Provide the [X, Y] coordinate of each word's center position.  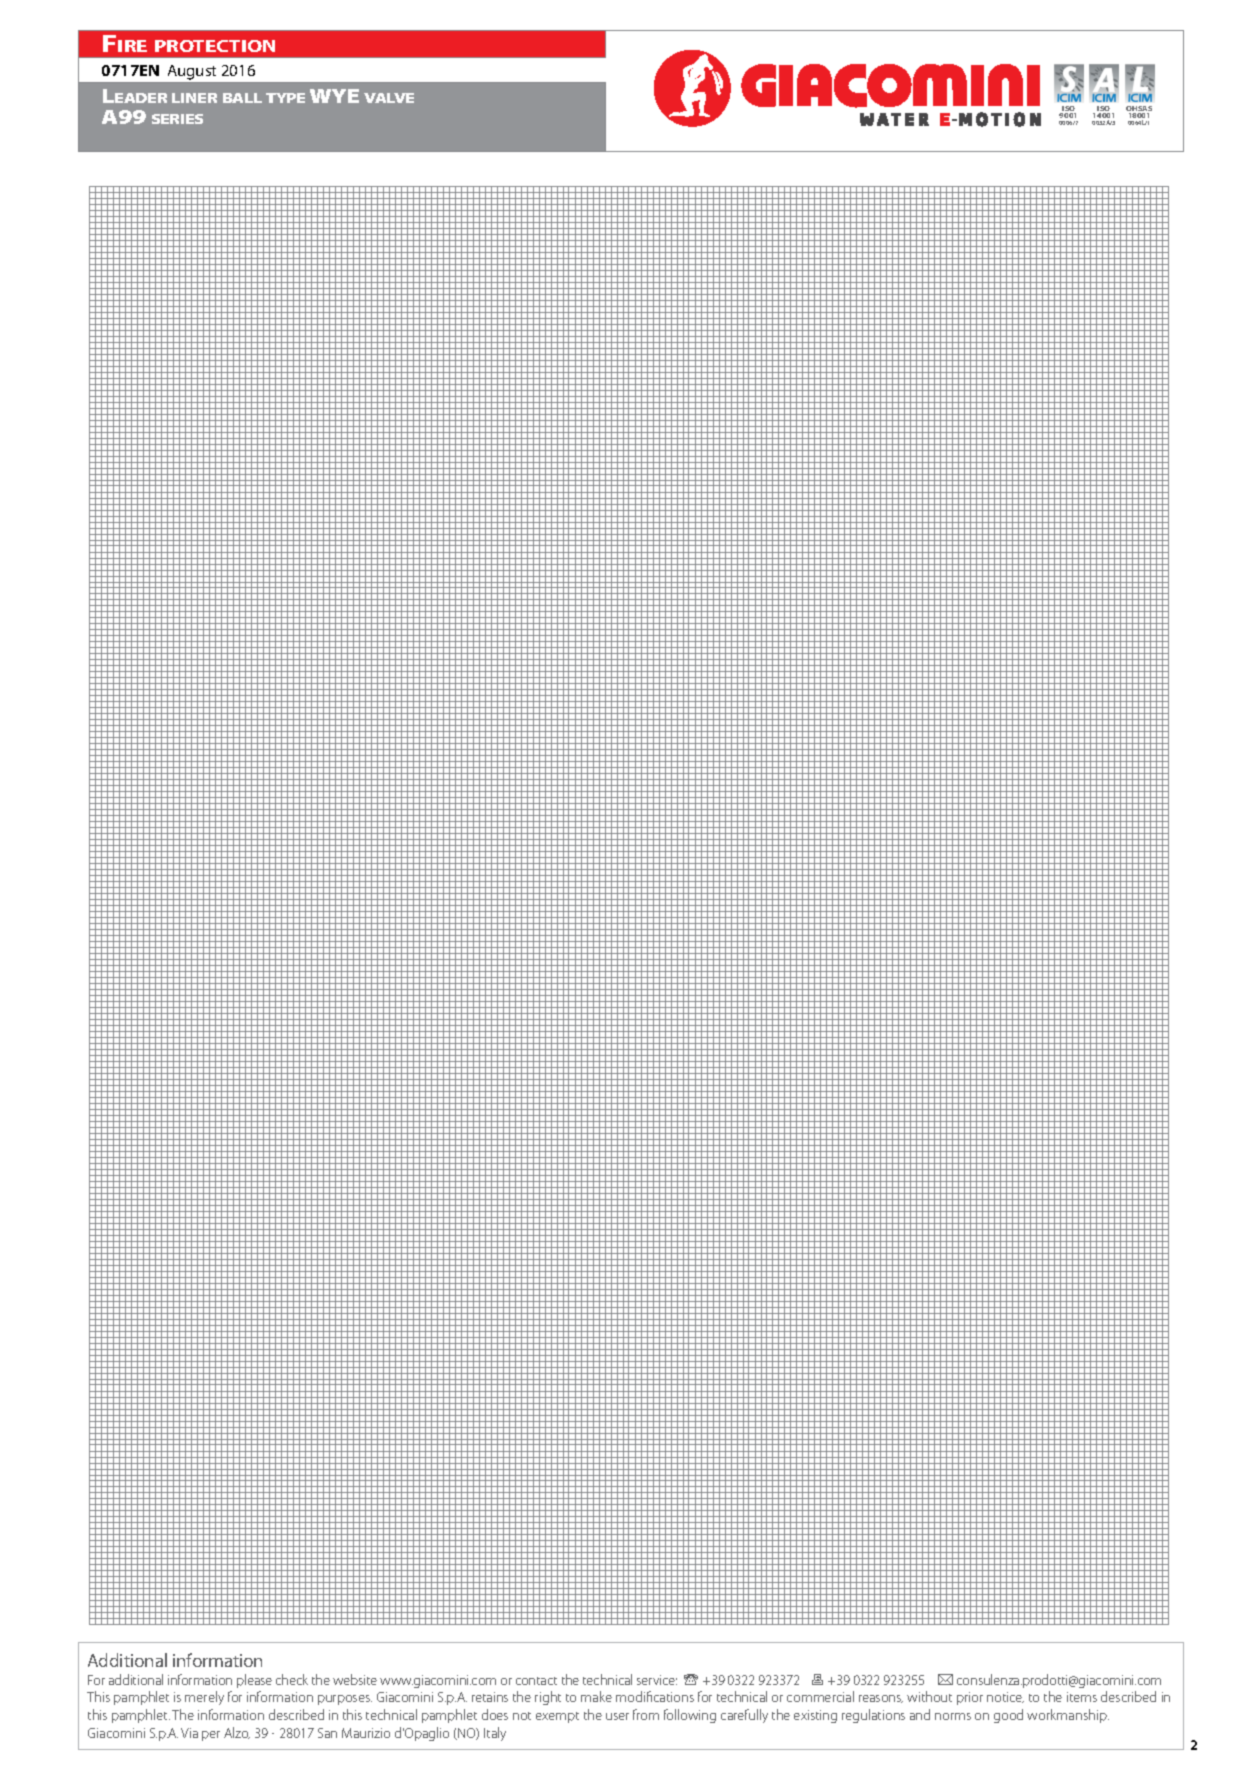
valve [389, 98]
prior [970, 1698]
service [657, 1680]
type [285, 98]
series [177, 119]
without [929, 1696]
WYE [334, 96]
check [292, 1679]
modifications [655, 1696]
